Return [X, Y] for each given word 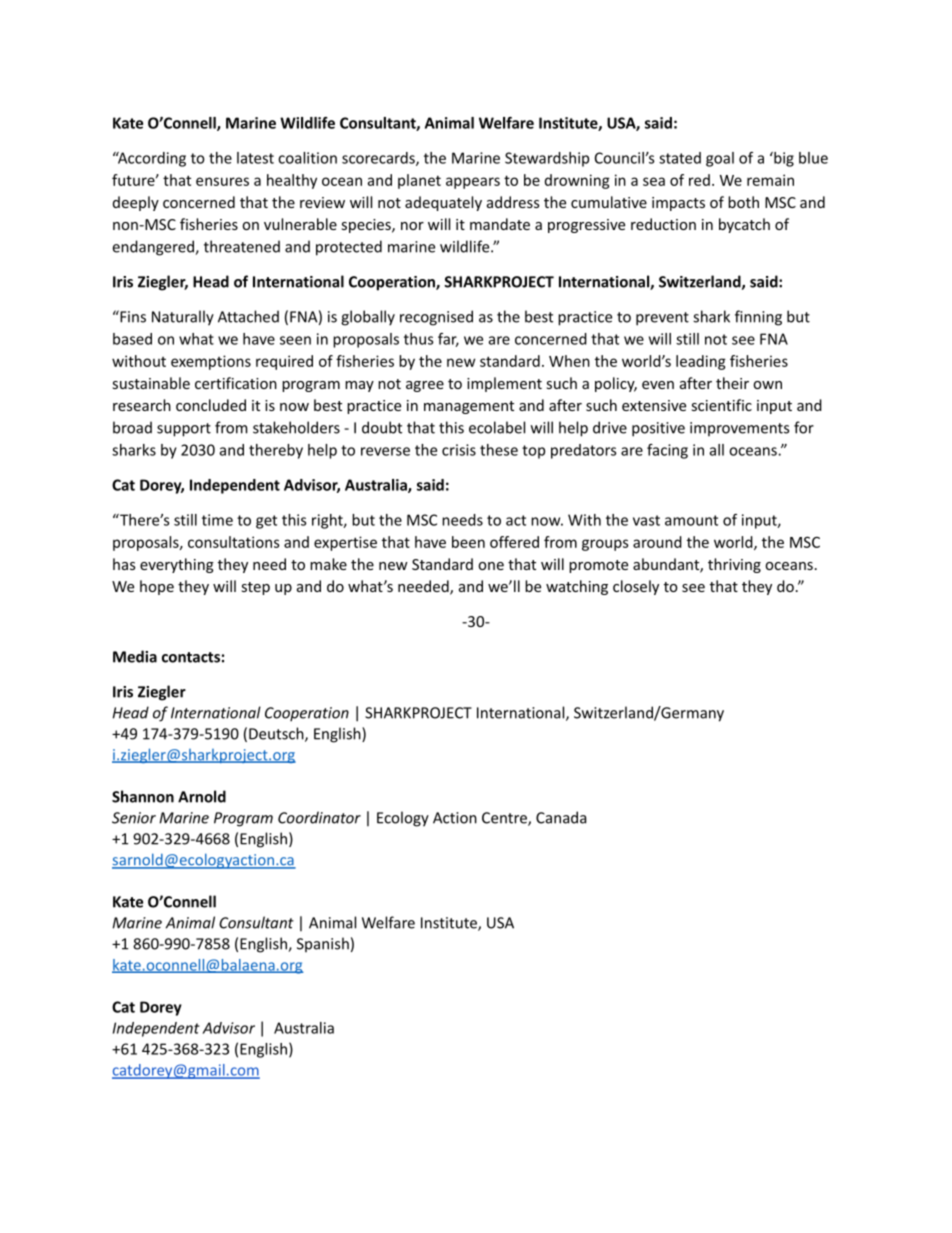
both [743, 202]
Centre [505, 819]
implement [504, 384]
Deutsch [277, 734]
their [732, 383]
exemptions [211, 362]
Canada [561, 817]
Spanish [323, 944]
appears [473, 183]
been [468, 542]
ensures [222, 181]
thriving [734, 565]
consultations [234, 542]
